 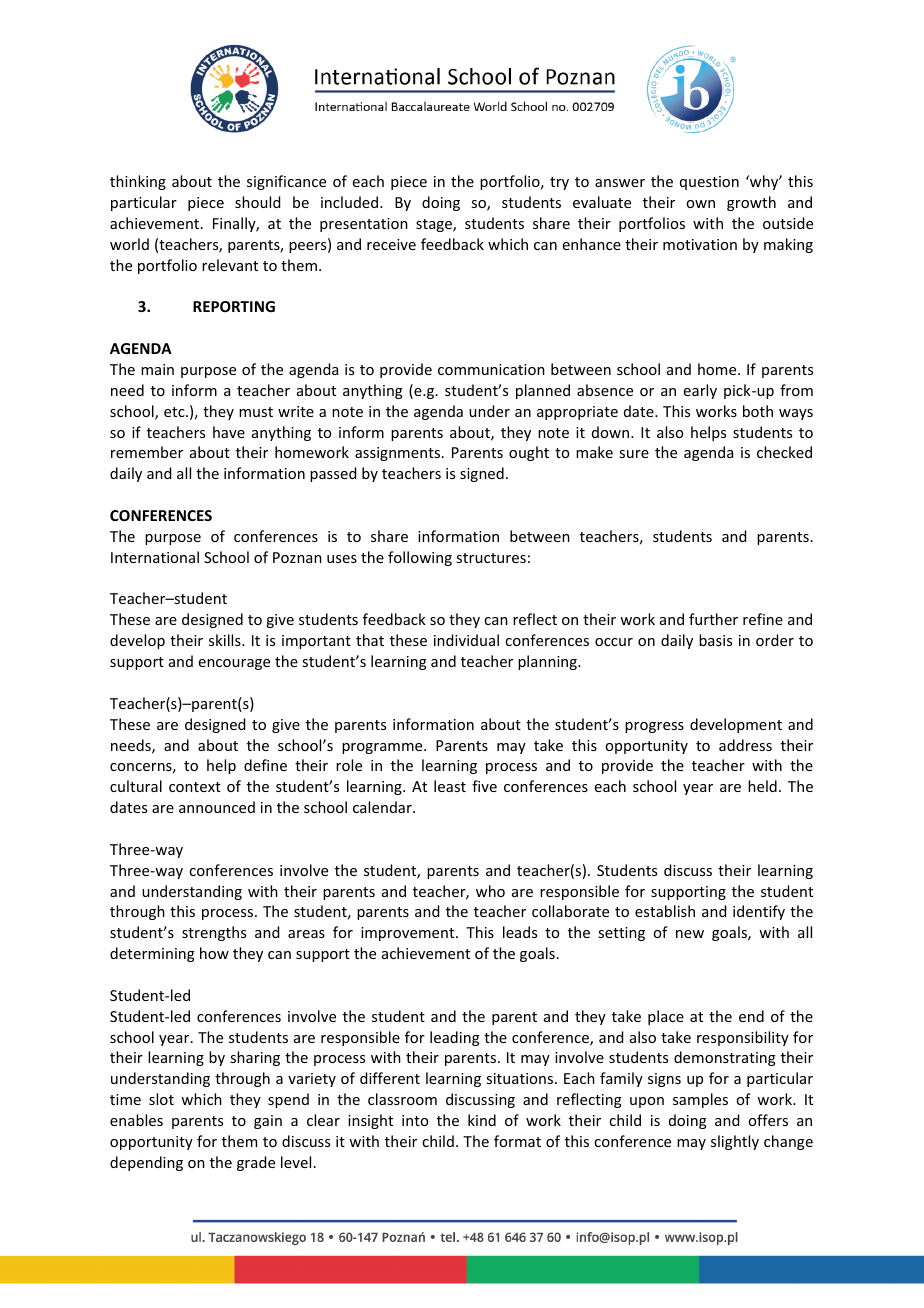 I want to click on structures, so click(x=491, y=558).
